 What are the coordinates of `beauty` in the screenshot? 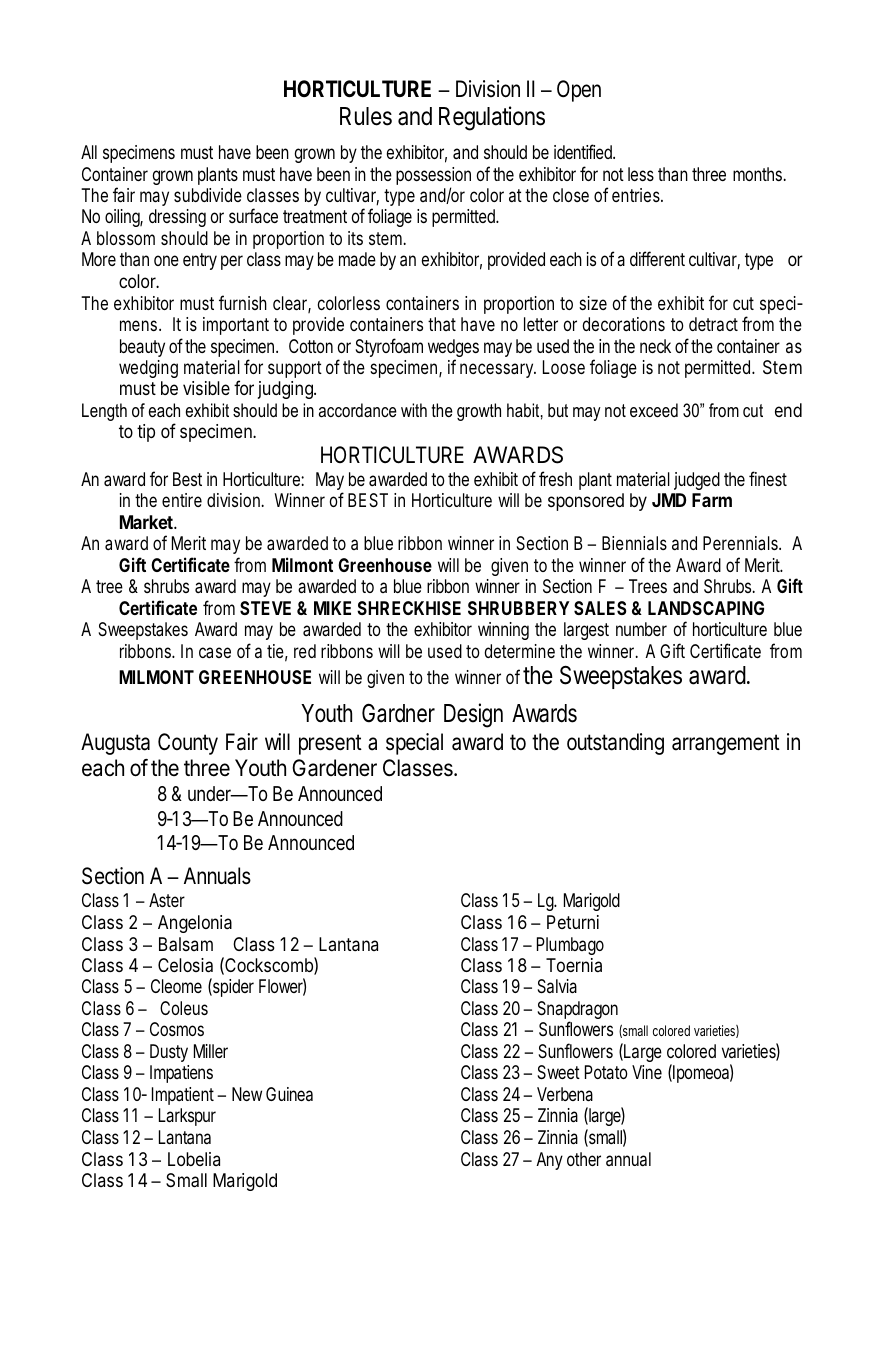 It's located at (142, 348).
